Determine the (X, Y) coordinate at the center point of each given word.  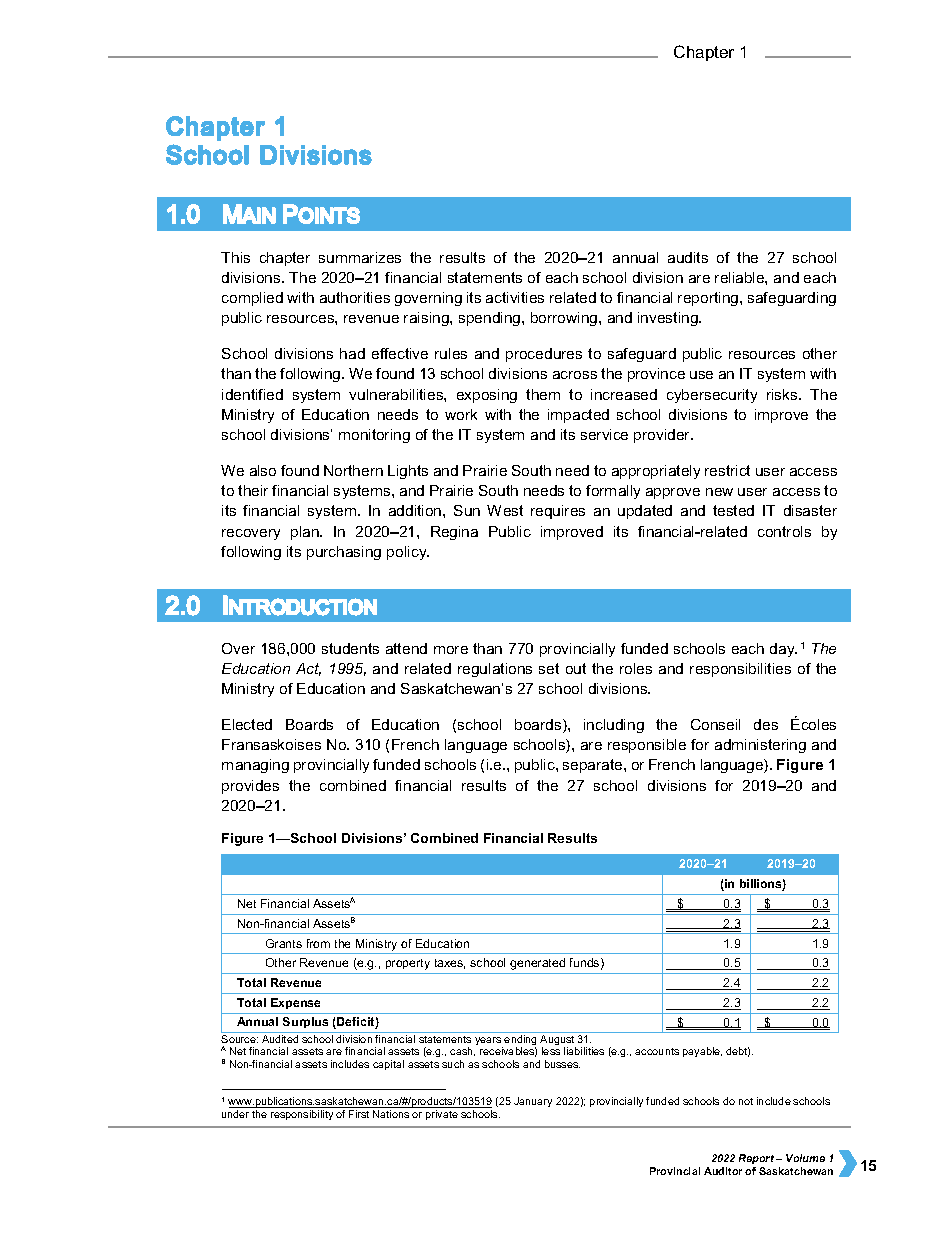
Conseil (715, 724)
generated (537, 964)
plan (306, 533)
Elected (247, 724)
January (533, 1102)
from (318, 943)
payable (702, 1052)
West (505, 510)
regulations (495, 670)
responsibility (302, 1115)
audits (688, 257)
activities (515, 297)
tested (733, 510)
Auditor (723, 1171)
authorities (355, 297)
